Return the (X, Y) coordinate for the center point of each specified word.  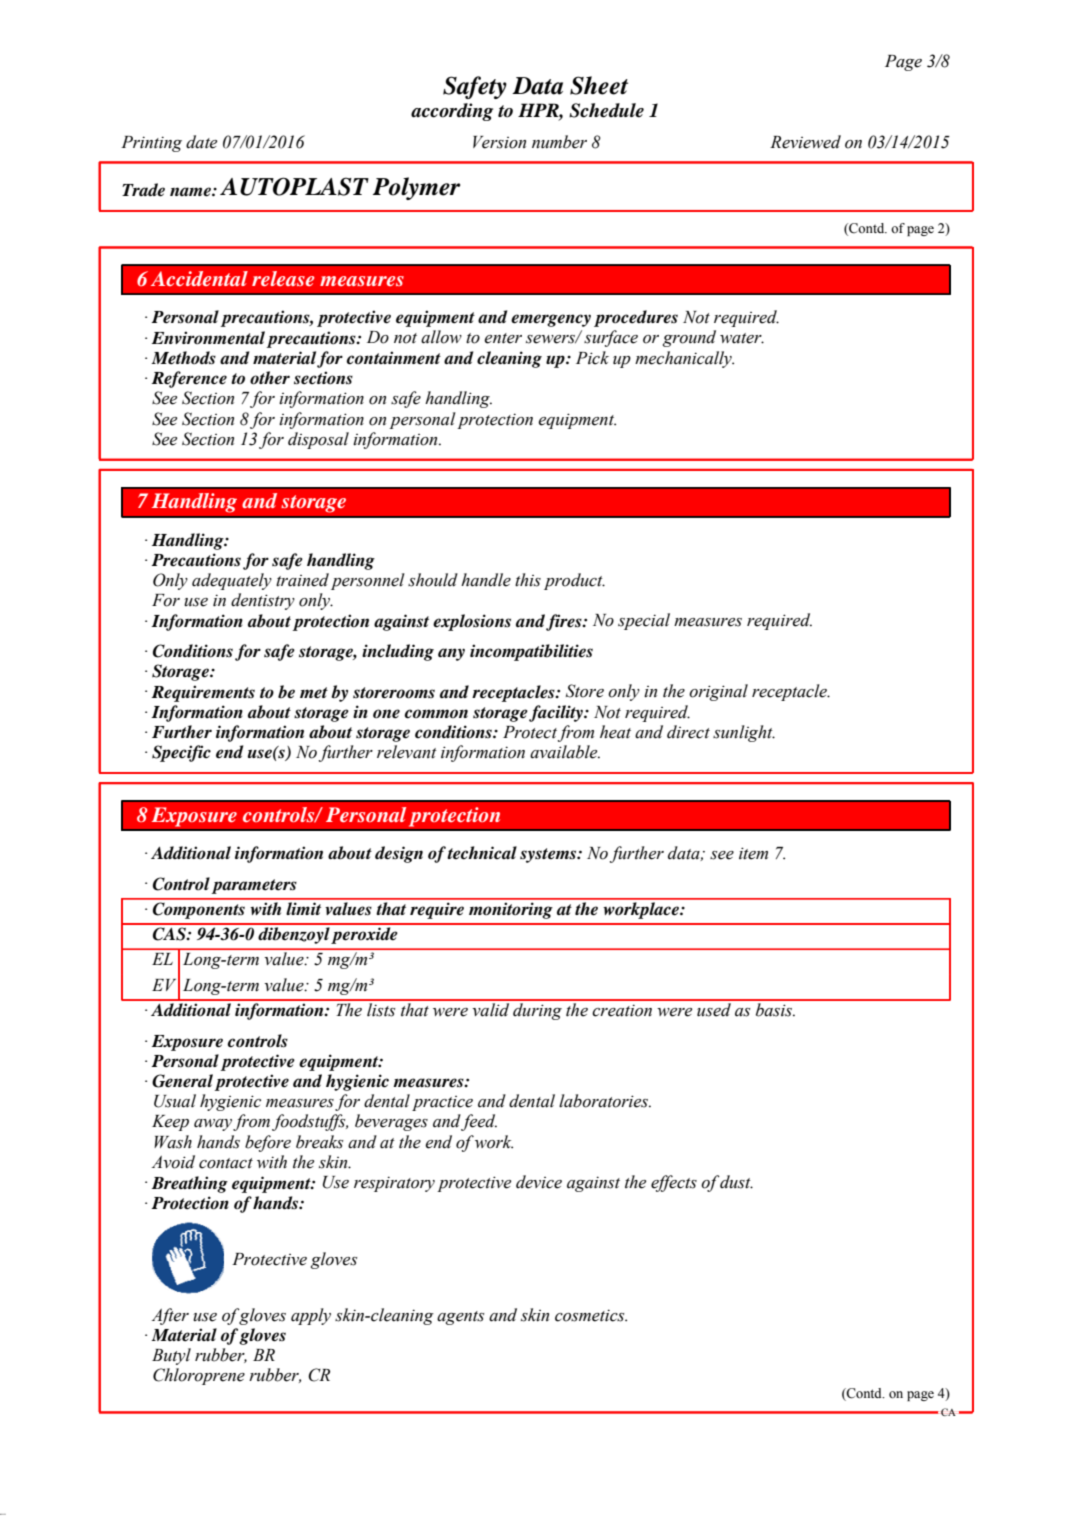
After (170, 1316)
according (452, 112)
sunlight (744, 733)
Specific (181, 753)
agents (460, 1318)
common (436, 714)
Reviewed (805, 142)
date (201, 142)
